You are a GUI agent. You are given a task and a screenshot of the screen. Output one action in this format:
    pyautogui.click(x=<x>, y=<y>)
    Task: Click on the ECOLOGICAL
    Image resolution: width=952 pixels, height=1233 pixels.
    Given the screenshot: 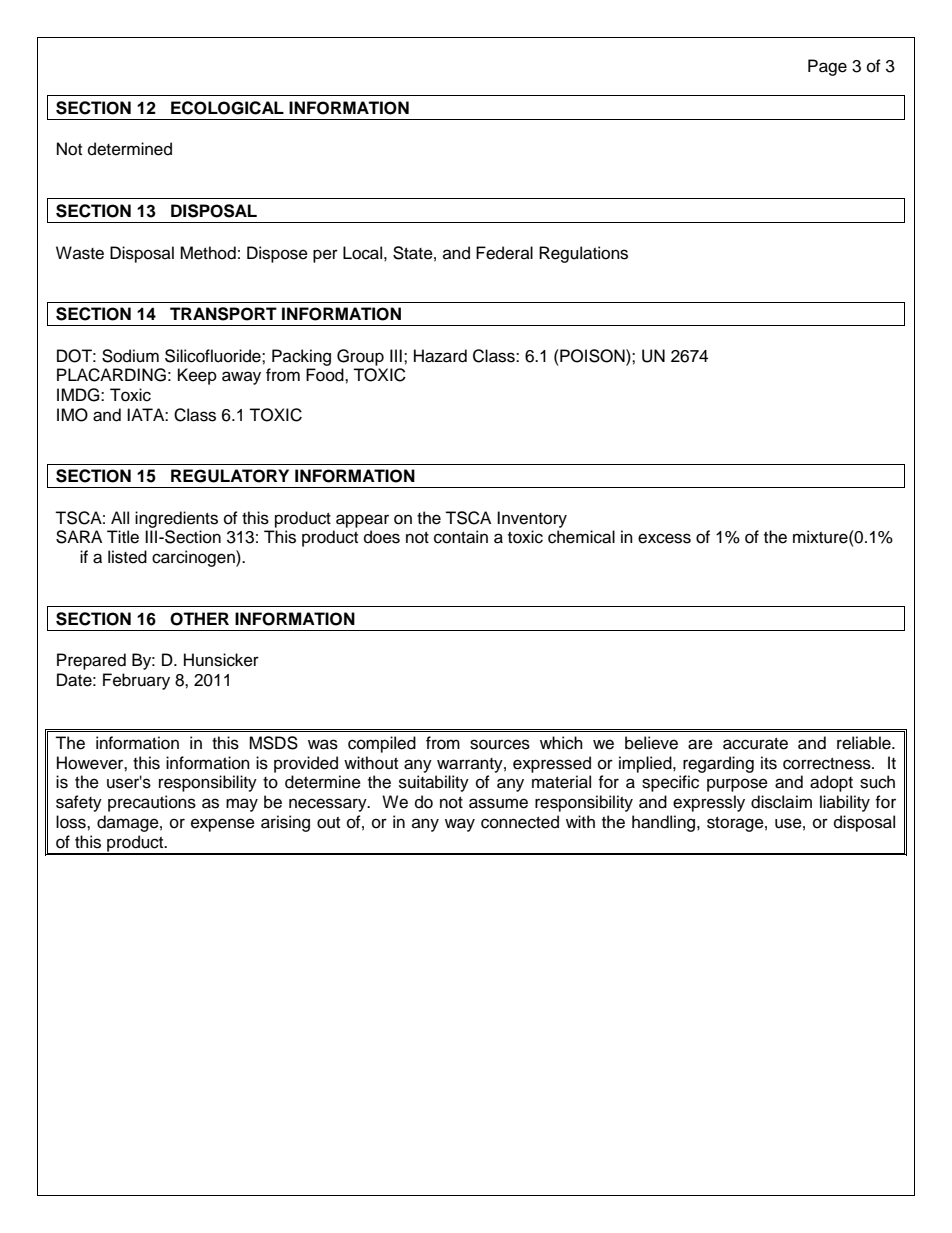 What is the action you would take?
    pyautogui.click(x=227, y=108)
